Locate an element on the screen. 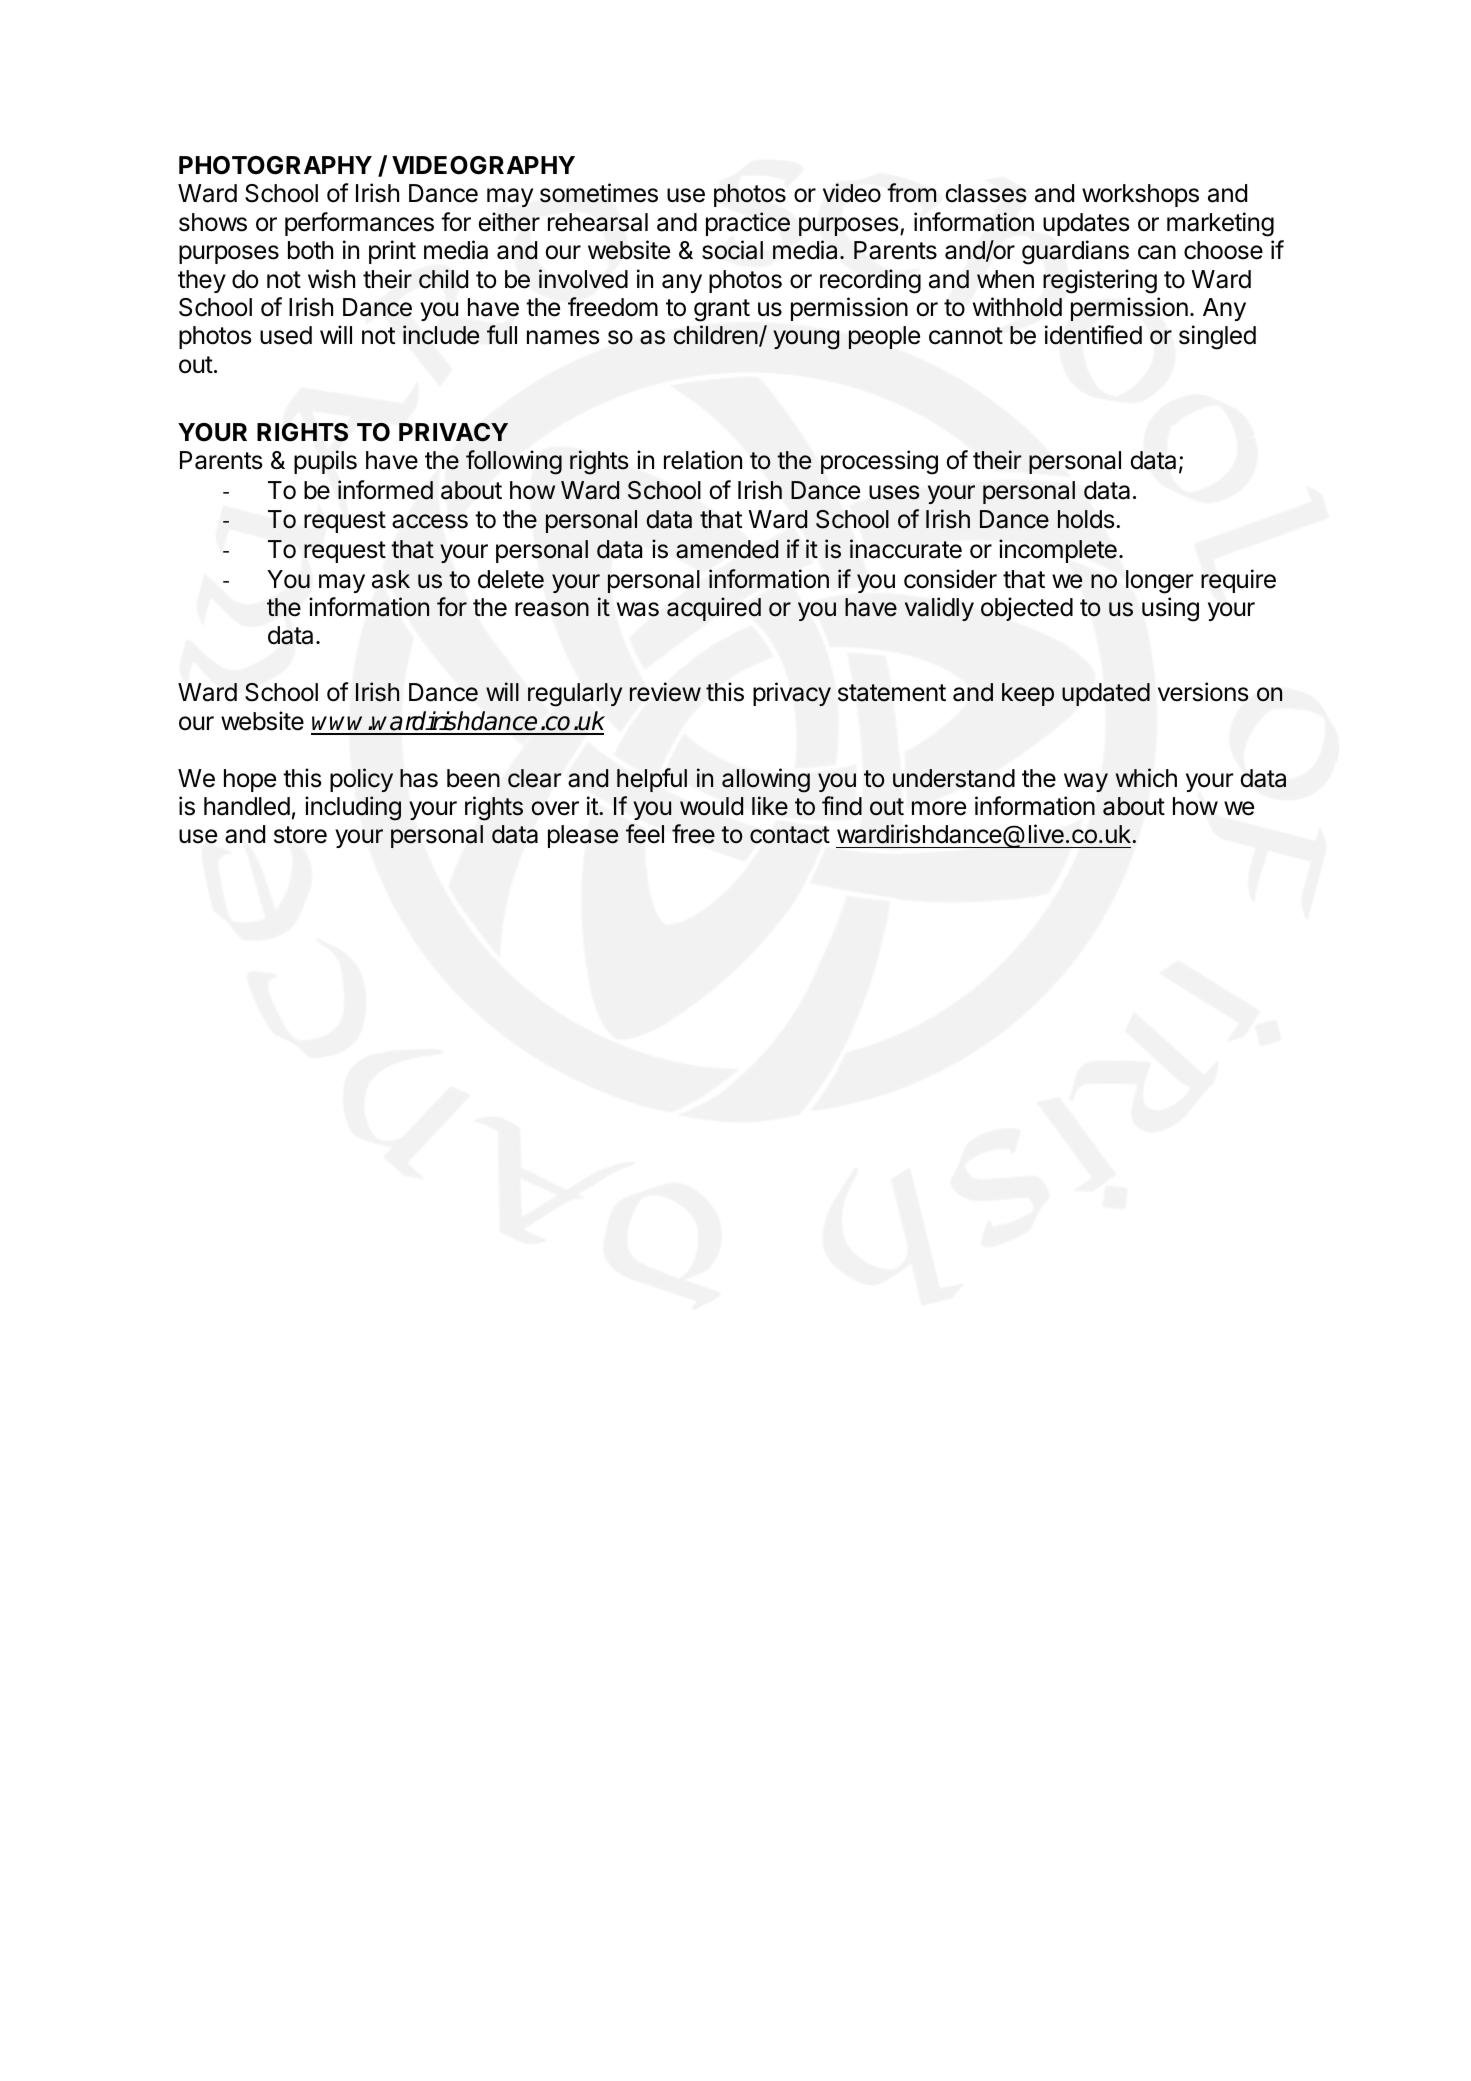 Image resolution: width=1471 pixels, height=2081 pixels. practice is located at coordinates (748, 224).
